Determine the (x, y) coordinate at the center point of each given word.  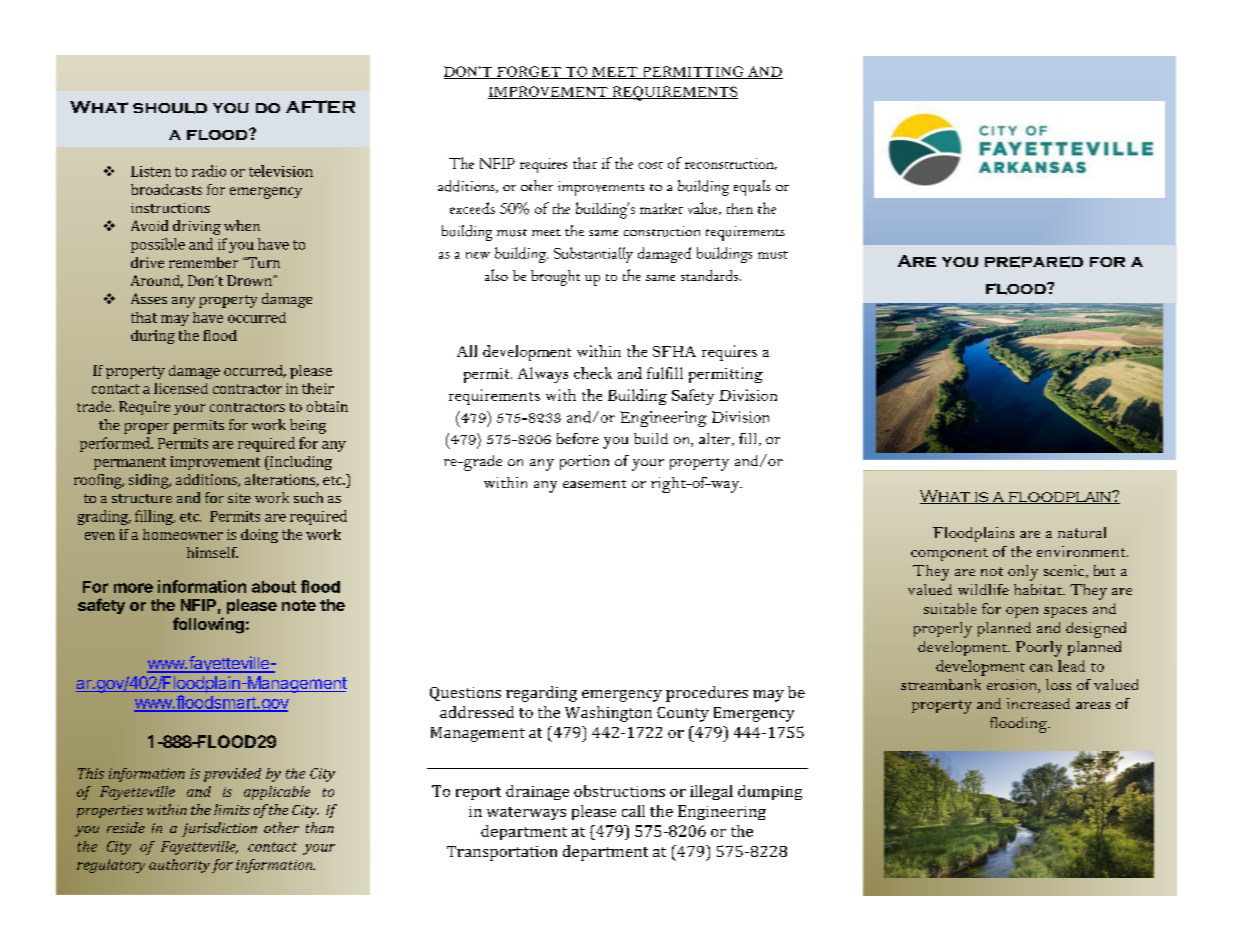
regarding (541, 694)
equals (752, 188)
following (208, 625)
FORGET (529, 72)
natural (1082, 532)
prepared (1034, 262)
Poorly (1039, 649)
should (170, 108)
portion (584, 462)
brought (555, 278)
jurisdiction (219, 829)
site (239, 498)
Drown (250, 280)
